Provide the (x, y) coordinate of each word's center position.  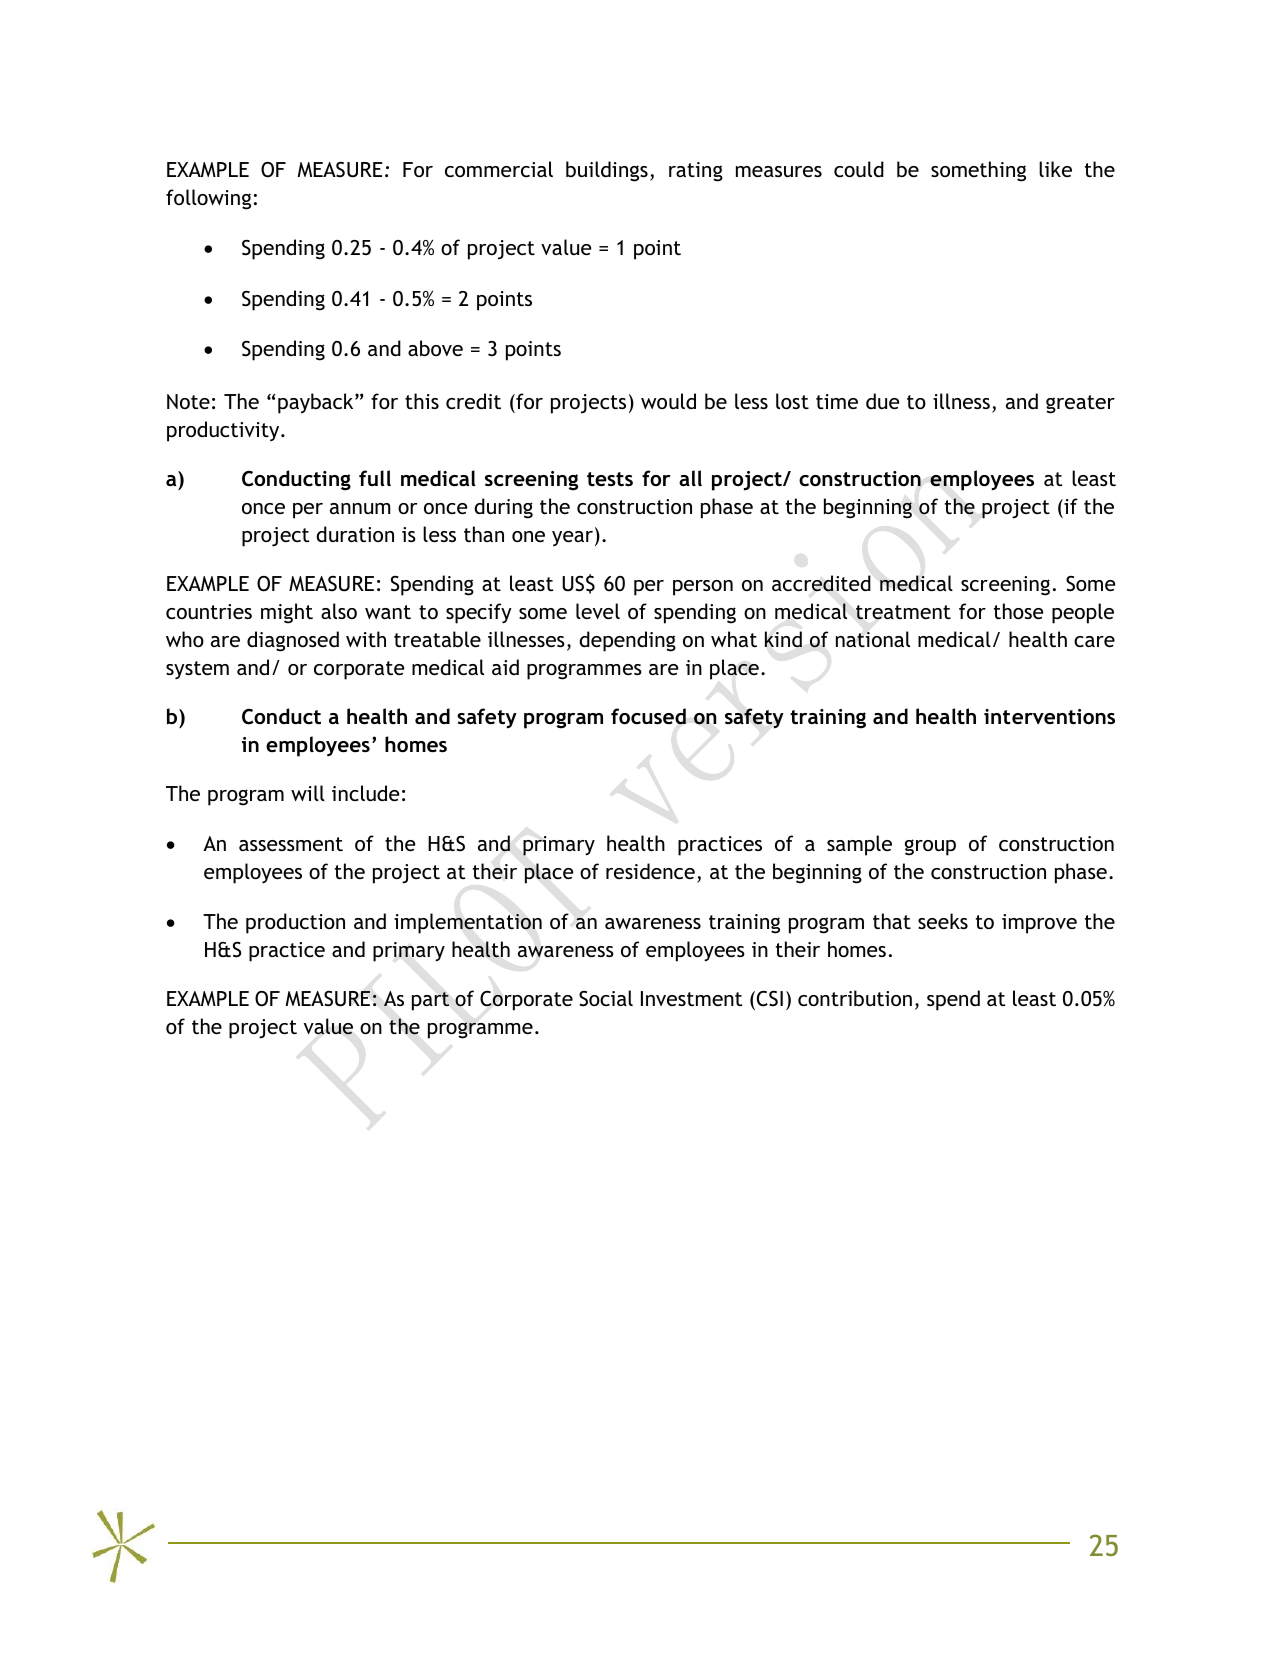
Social (606, 998)
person (703, 588)
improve (1039, 924)
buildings (607, 171)
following (208, 199)
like (1055, 169)
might (287, 613)
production (295, 923)
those (1019, 611)
